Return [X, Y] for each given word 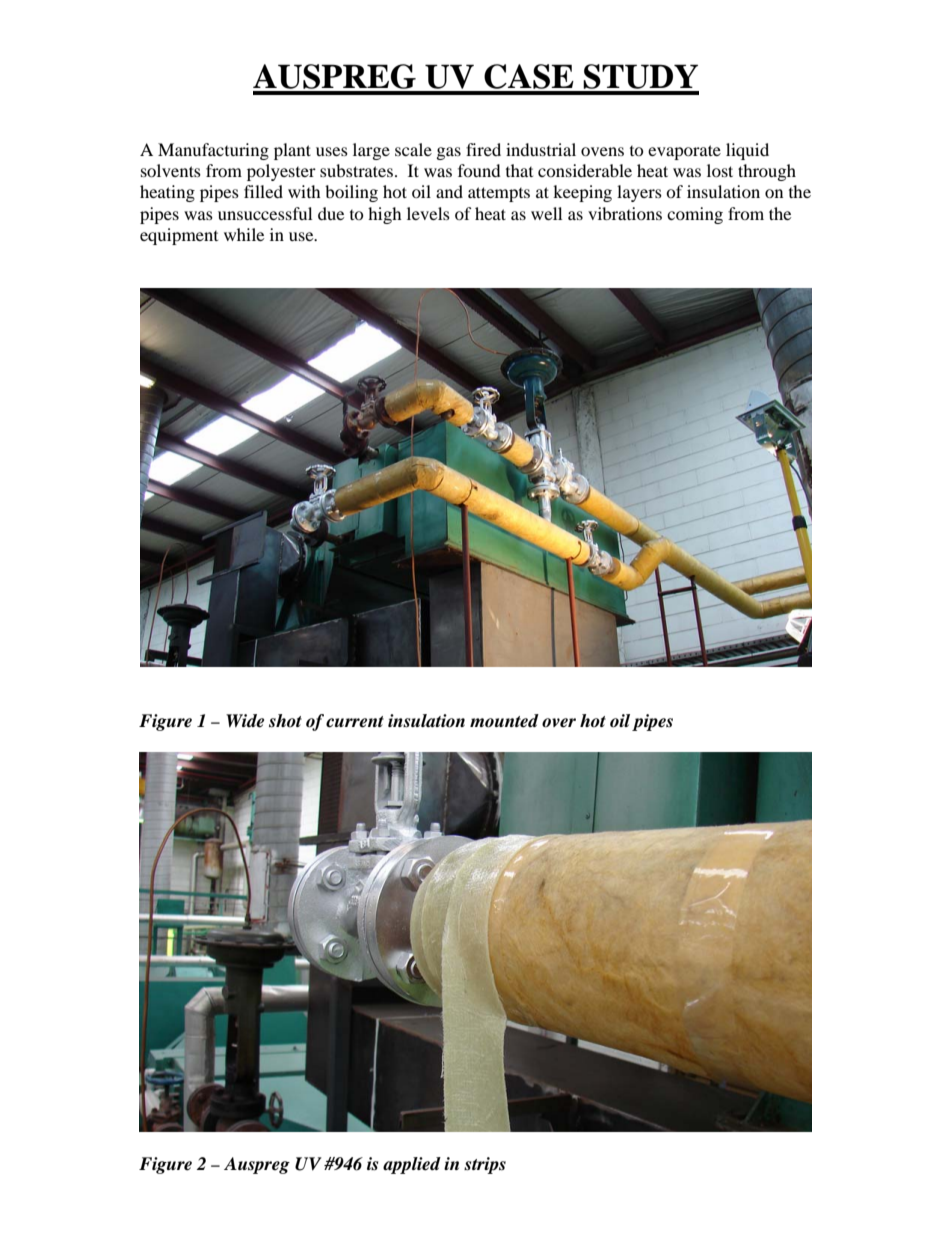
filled [263, 191]
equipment [179, 236]
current [355, 722]
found [479, 170]
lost [720, 170]
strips [485, 1165]
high [385, 215]
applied [412, 1165]
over [559, 723]
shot [285, 721]
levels [428, 213]
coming [695, 215]
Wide [245, 721]
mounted [504, 721]
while [244, 234]
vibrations [625, 213]
